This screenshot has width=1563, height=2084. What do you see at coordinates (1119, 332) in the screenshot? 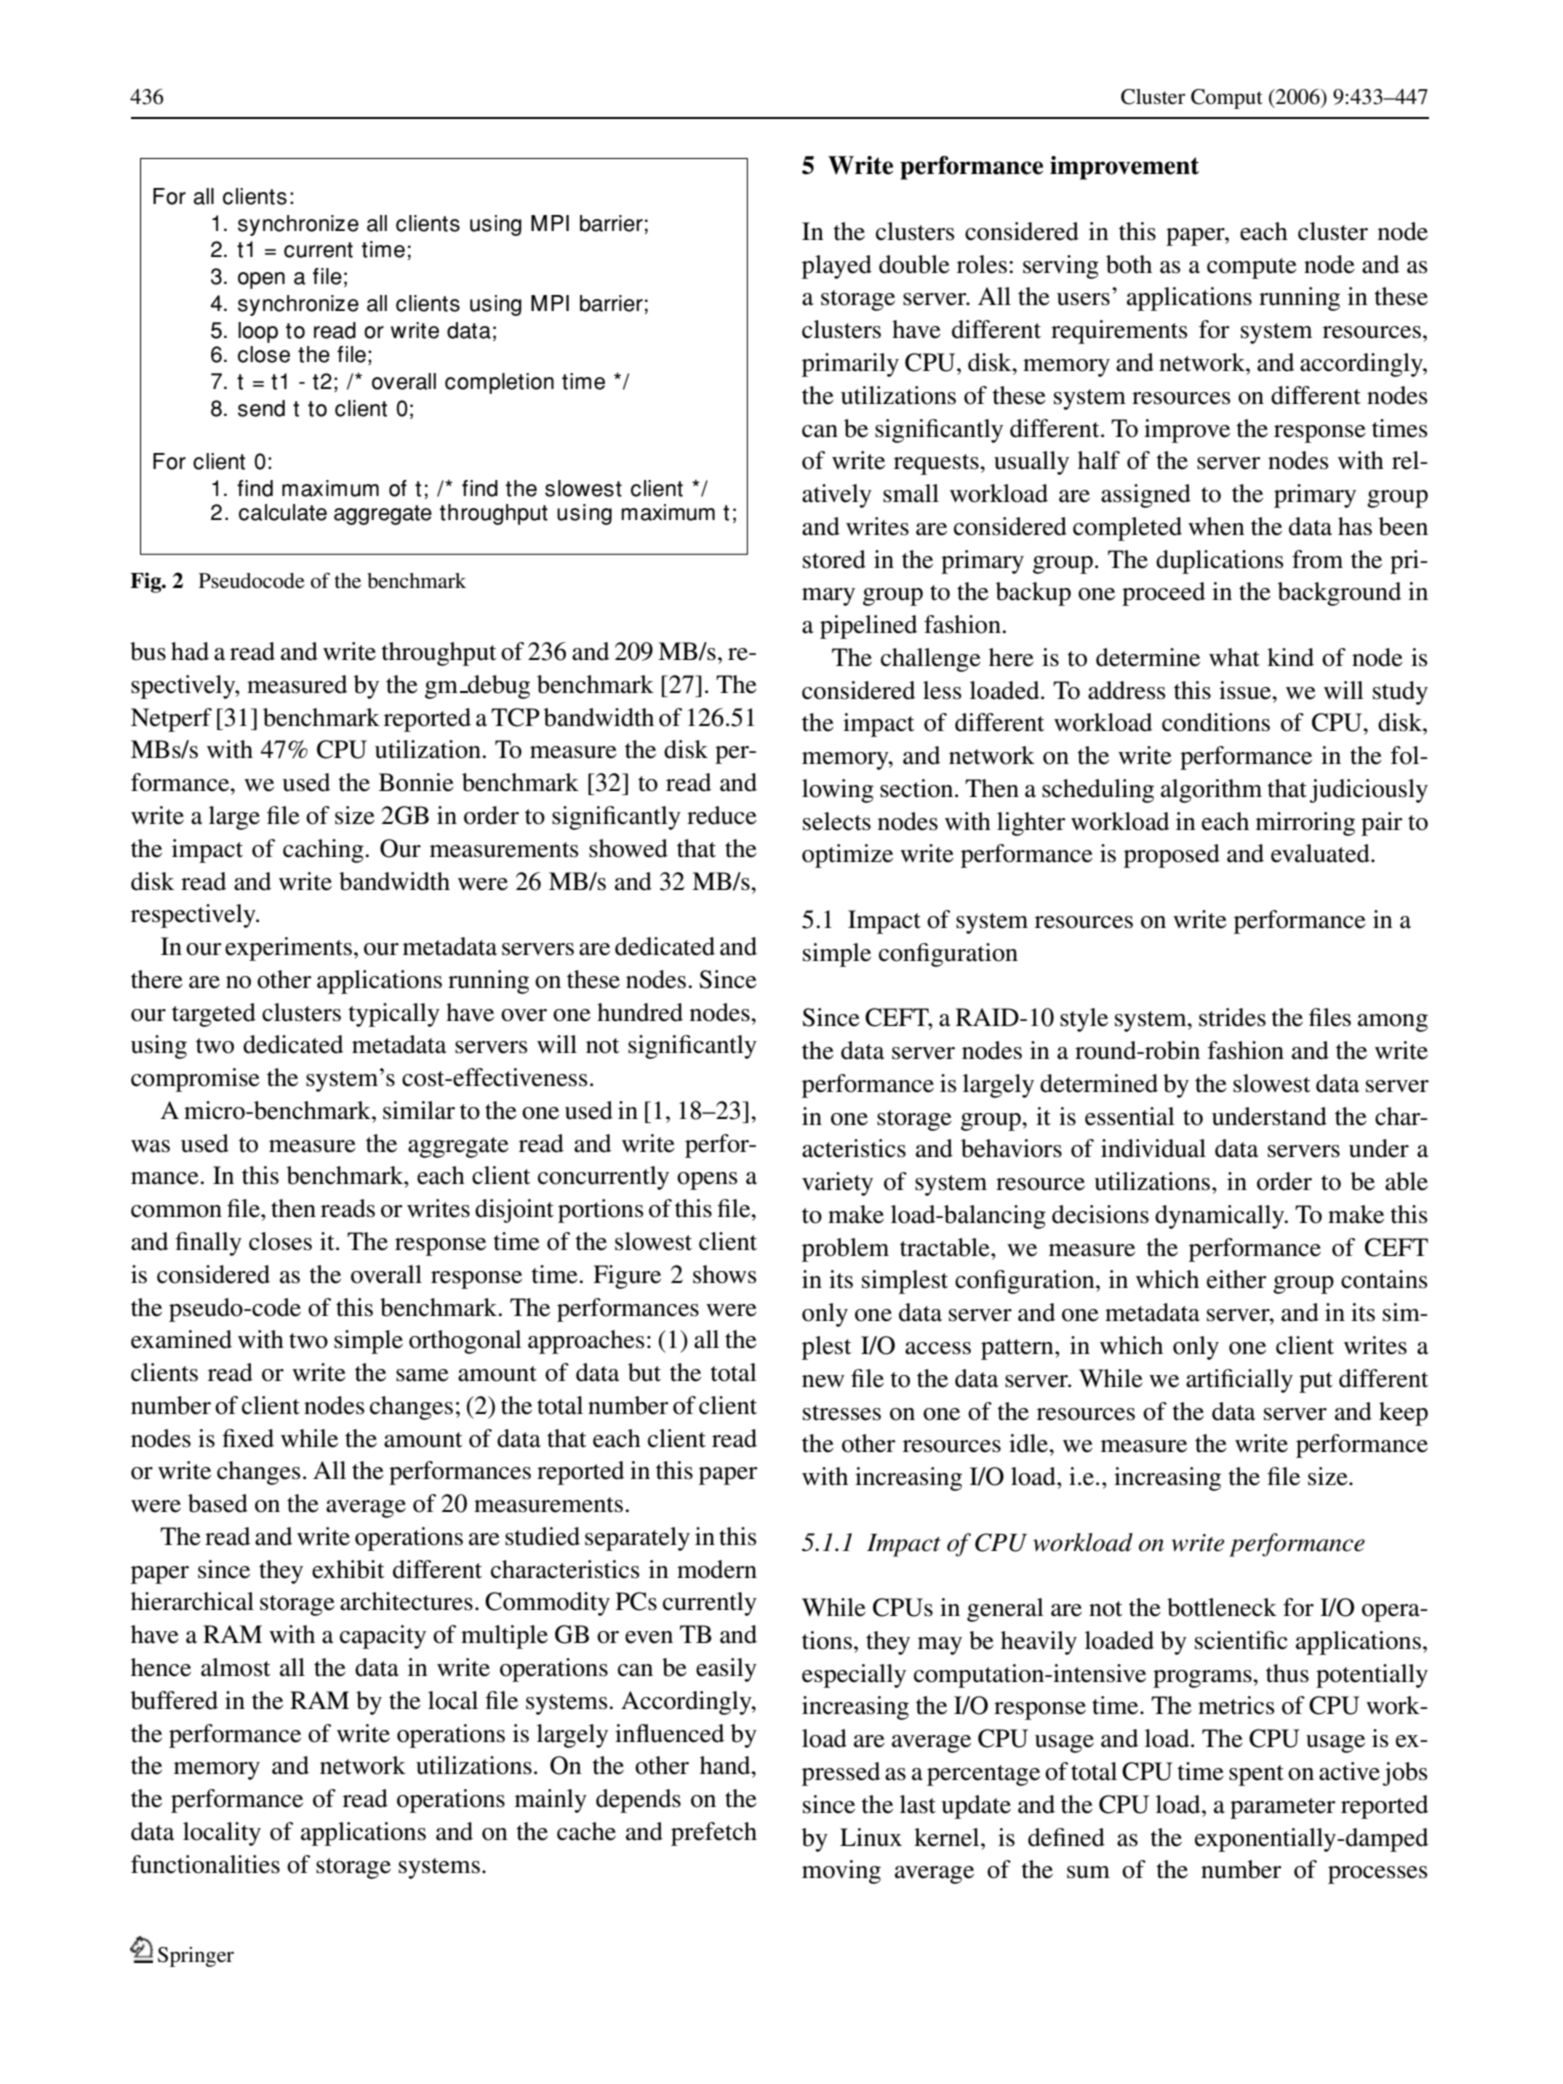
I see `requirements` at bounding box center [1119, 332].
